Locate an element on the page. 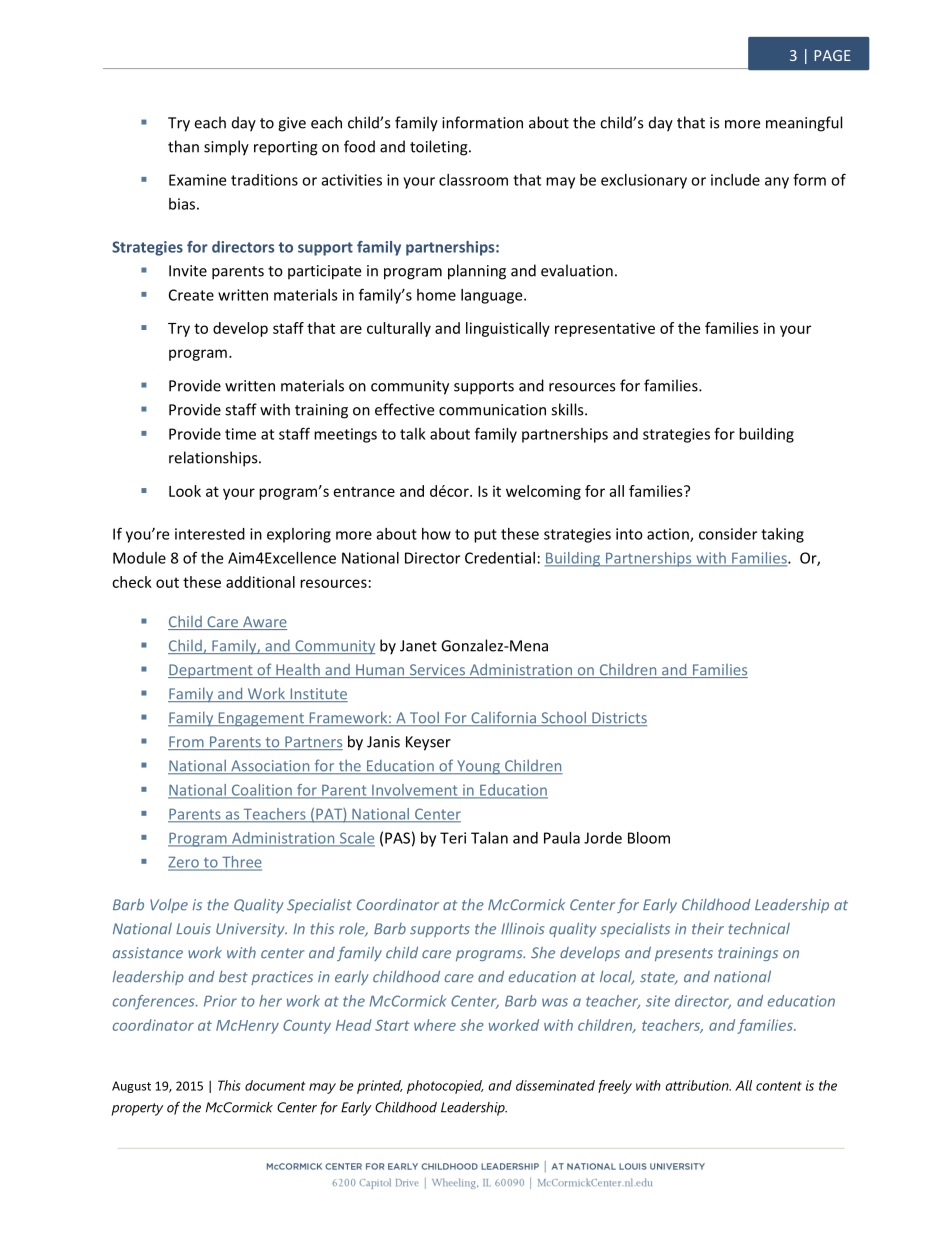 This document has width=952, height=1233. toileting is located at coordinates (440, 148).
